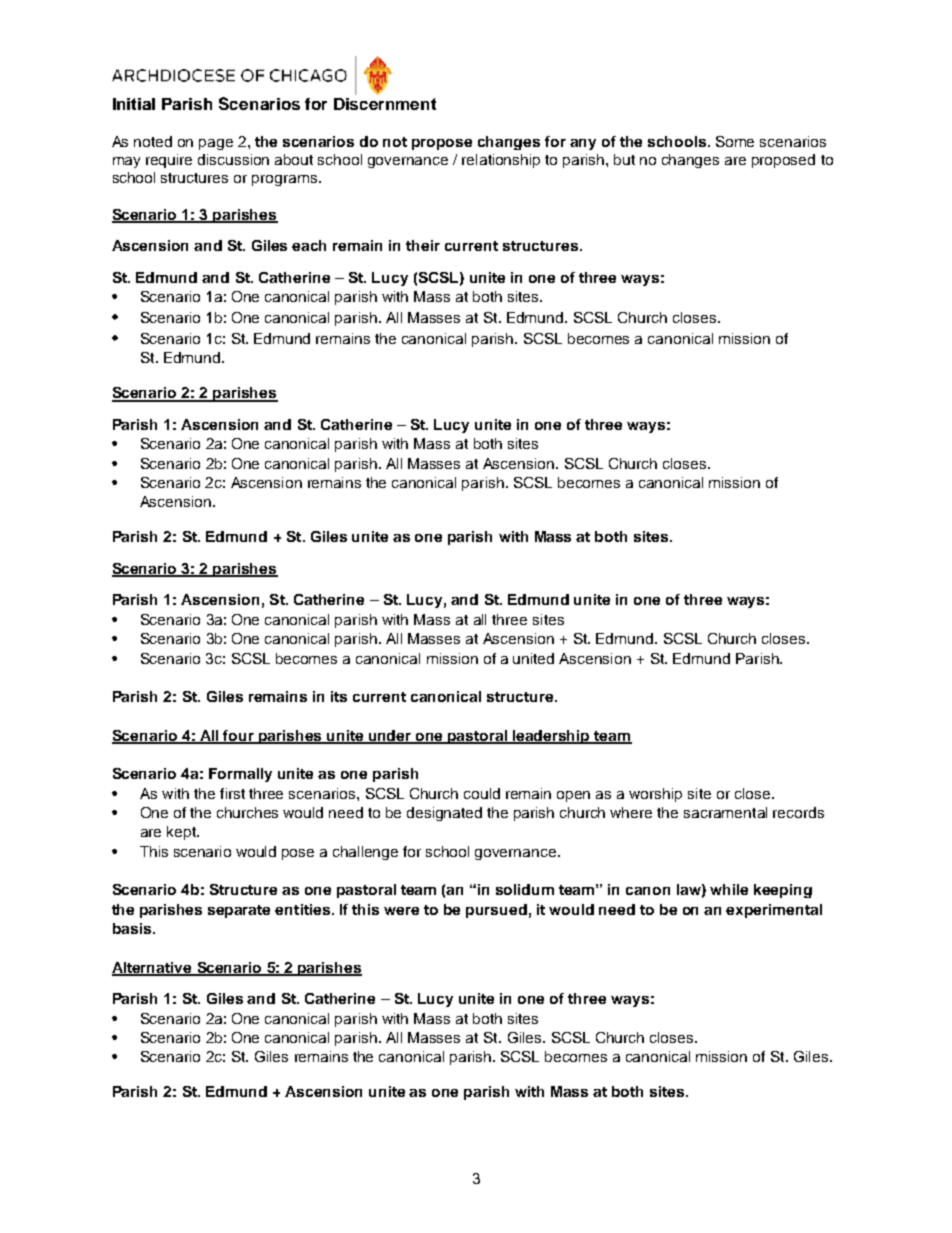 This screenshot has width=952, height=1233. I want to click on separate, so click(239, 911).
